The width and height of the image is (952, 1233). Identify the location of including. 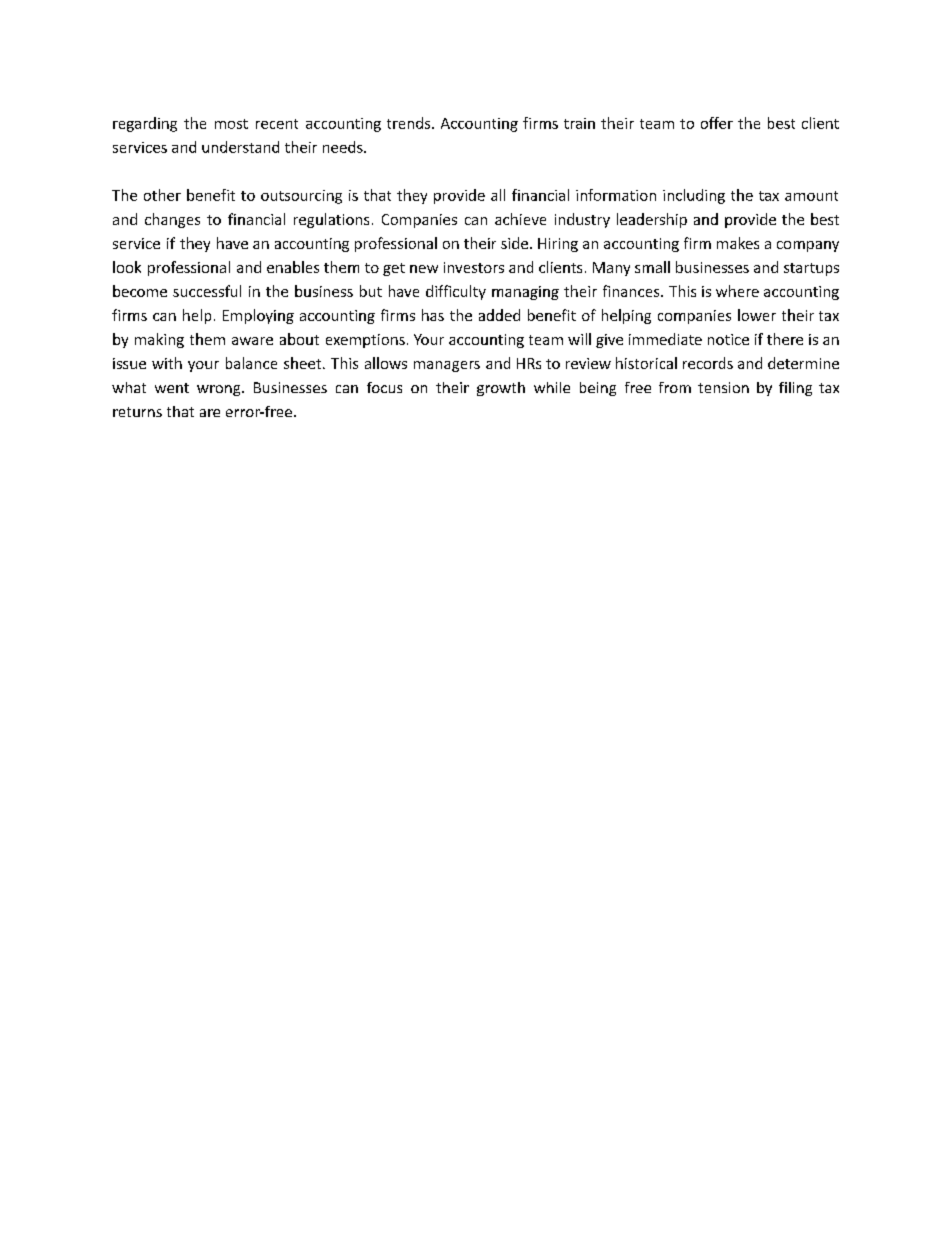
(694, 196).
